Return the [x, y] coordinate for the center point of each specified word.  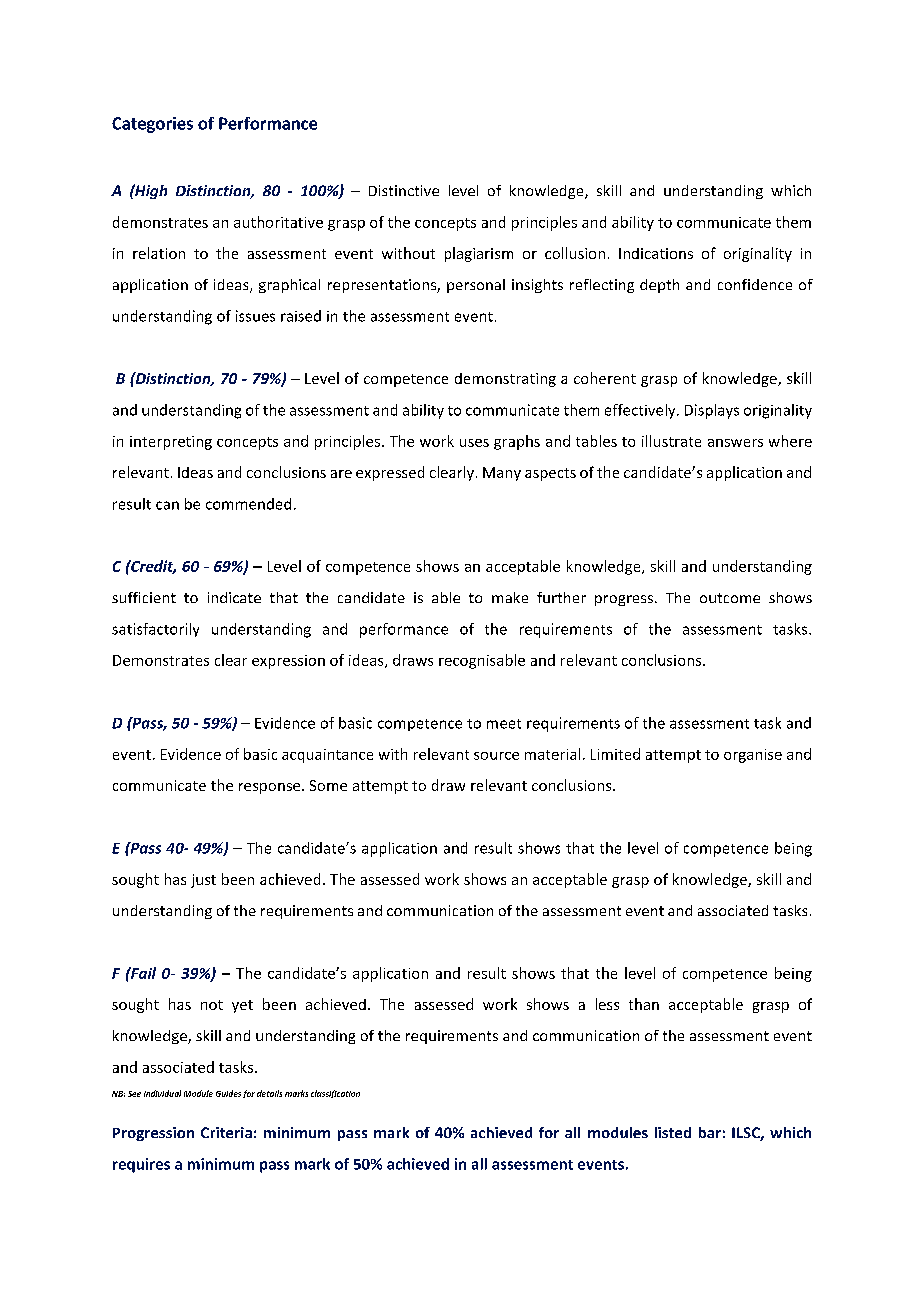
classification [335, 1094]
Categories [152, 125]
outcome [730, 598]
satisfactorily [155, 630]
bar [710, 1132]
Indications [656, 253]
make [510, 597]
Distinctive [404, 190]
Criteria [226, 1132]
